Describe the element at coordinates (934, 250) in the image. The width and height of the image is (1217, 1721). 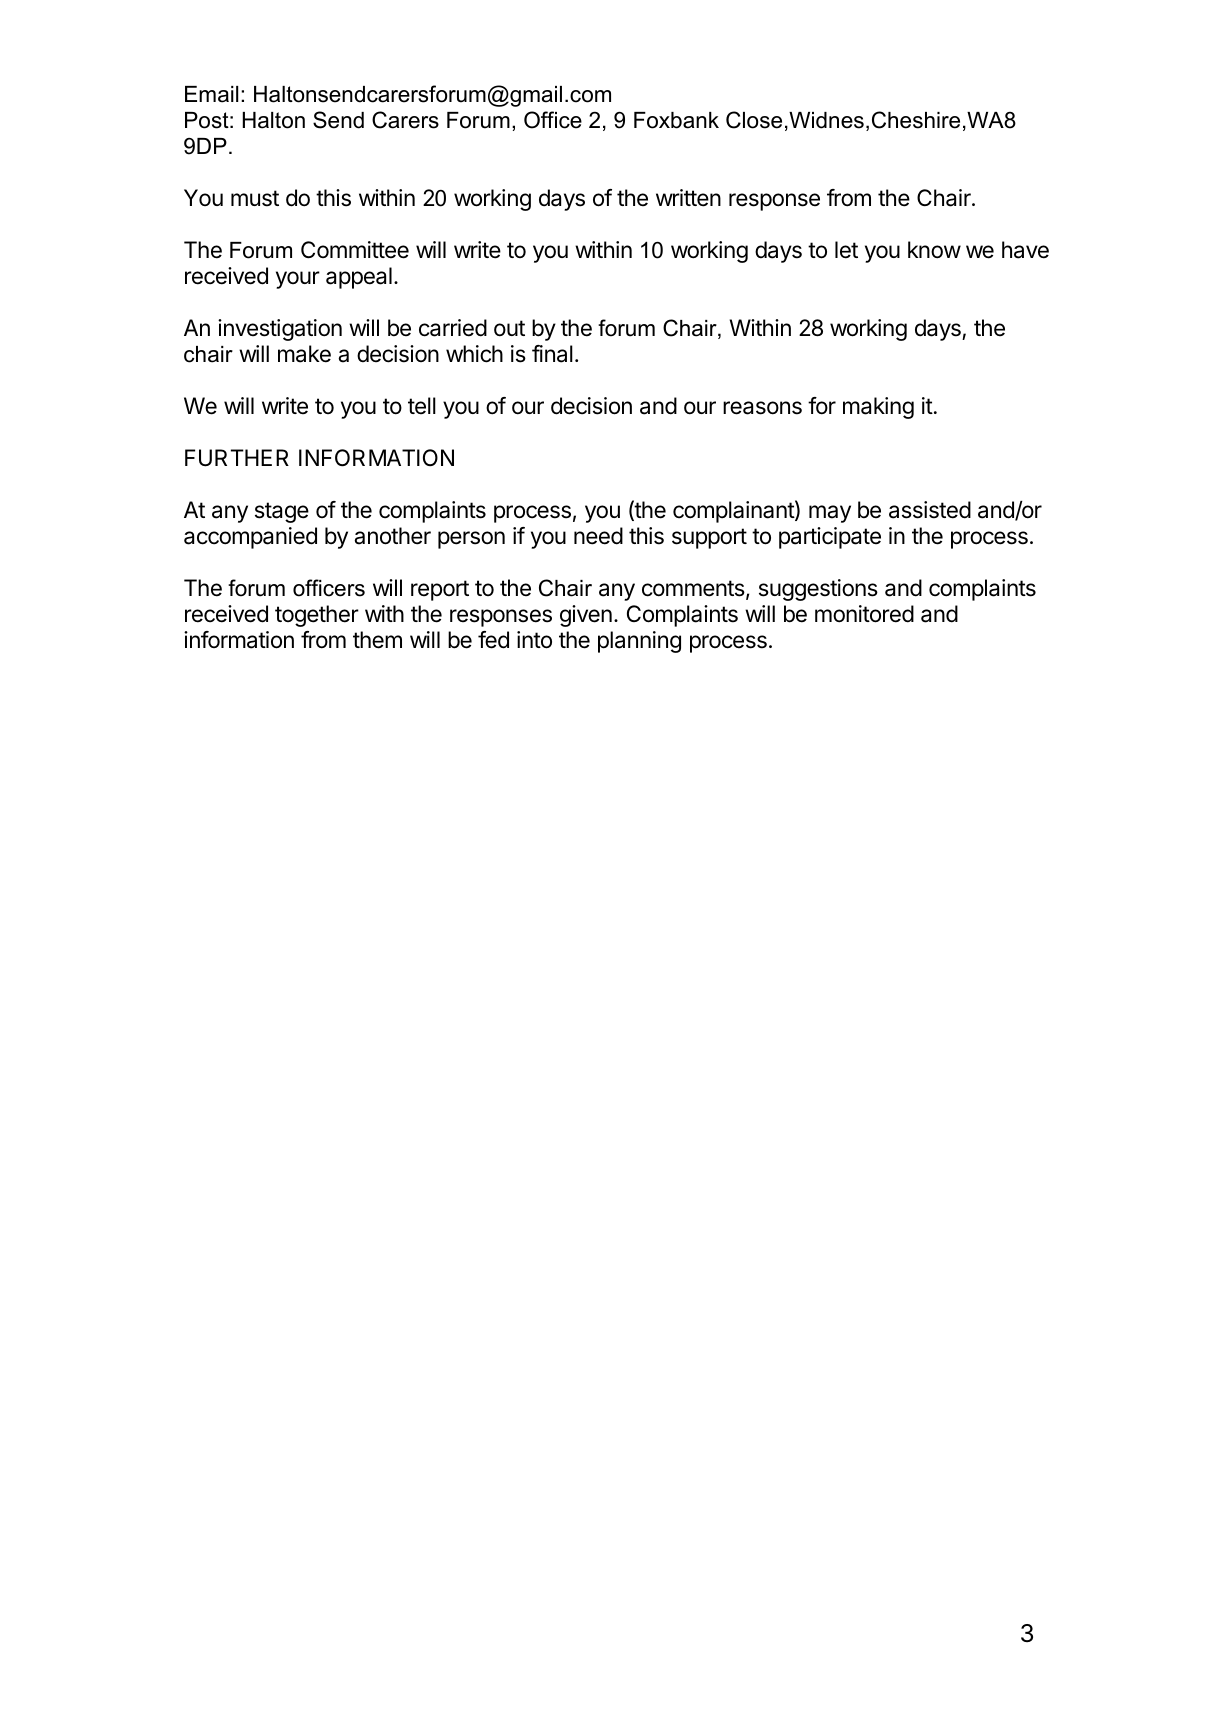
I see `know` at that location.
